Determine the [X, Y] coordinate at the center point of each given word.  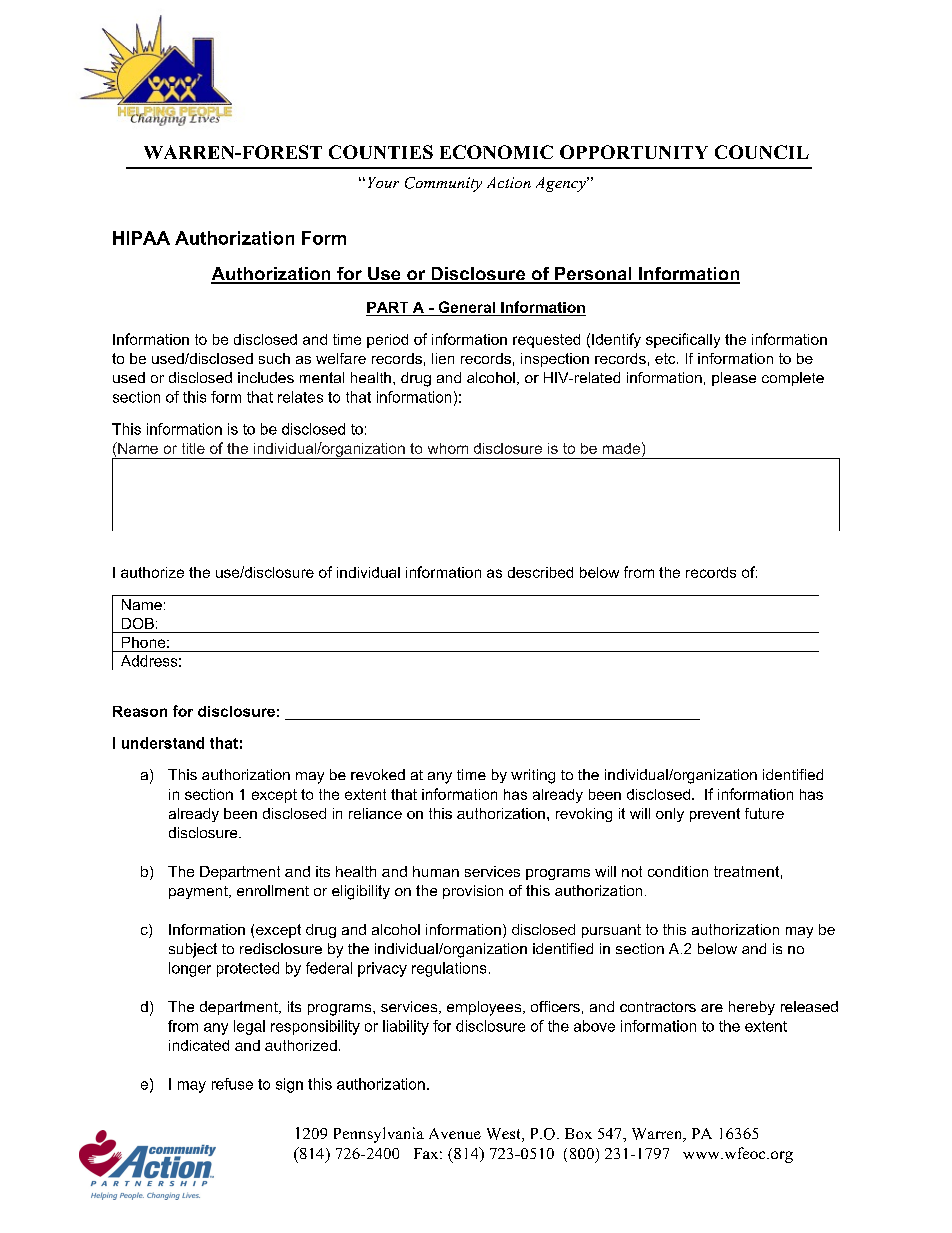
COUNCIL [762, 152]
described [540, 572]
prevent [715, 815]
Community [443, 184]
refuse [232, 1084]
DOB [138, 623]
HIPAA [141, 238]
